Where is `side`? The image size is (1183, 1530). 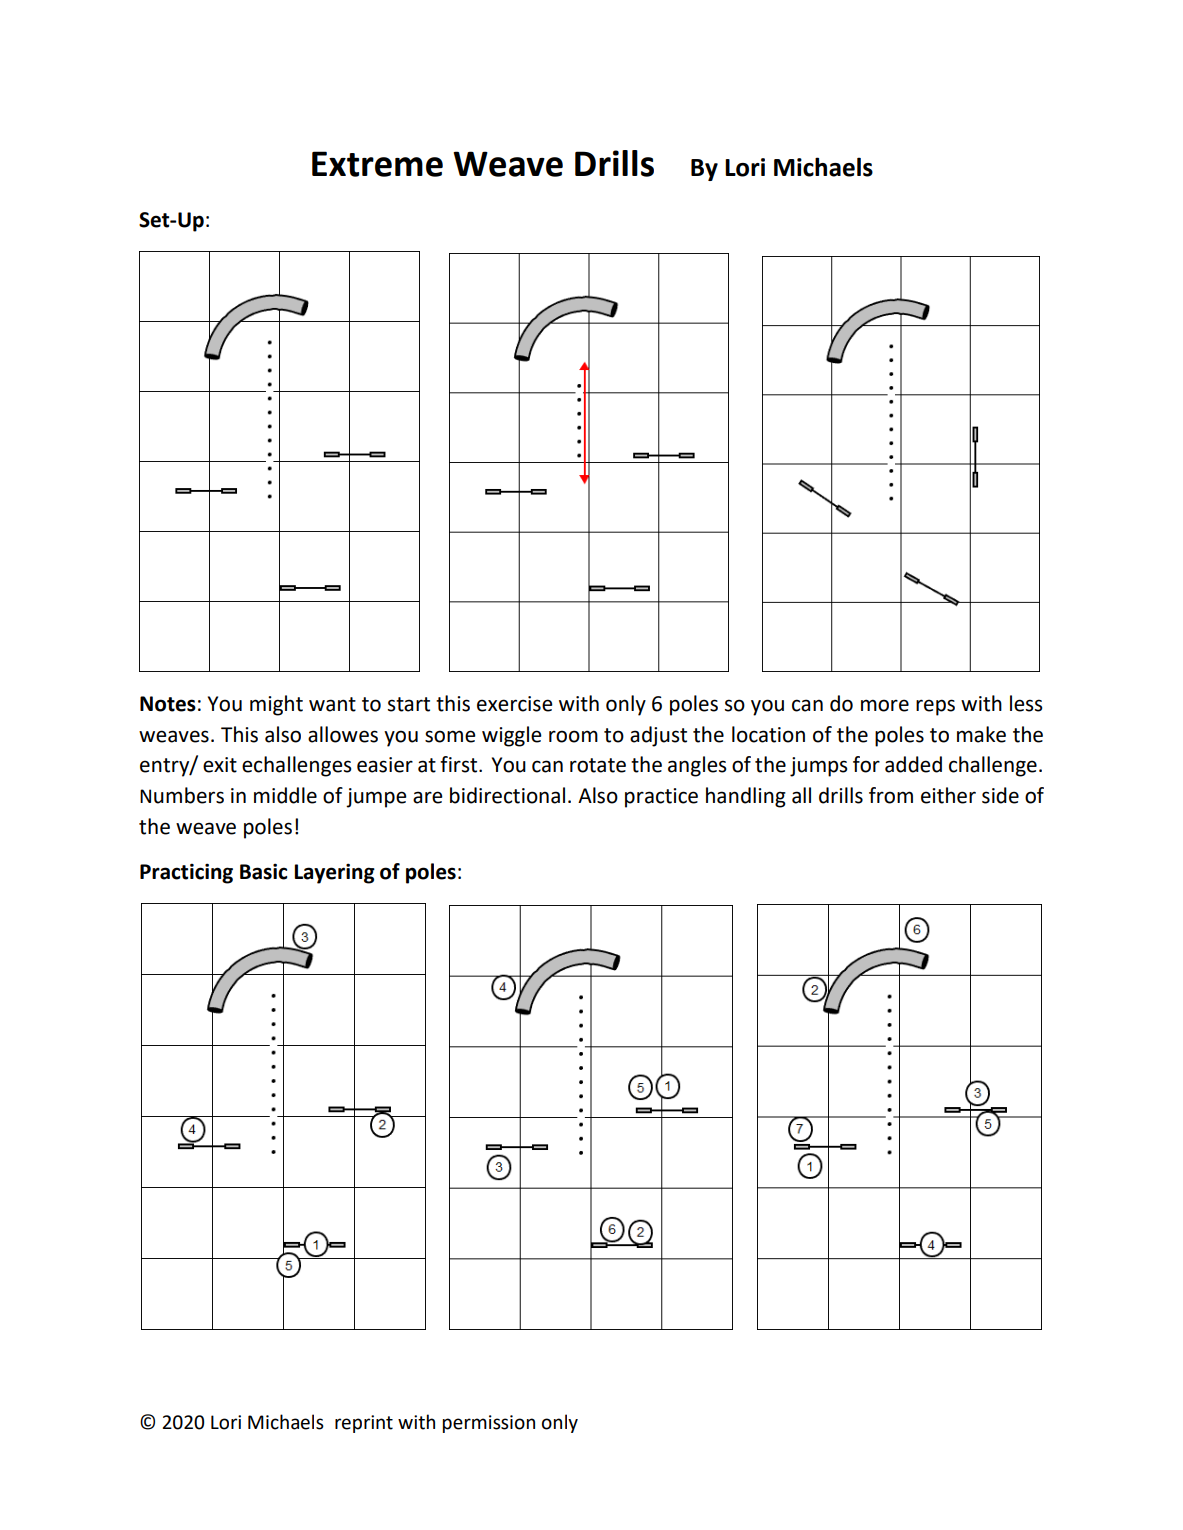 side is located at coordinates (1000, 795).
